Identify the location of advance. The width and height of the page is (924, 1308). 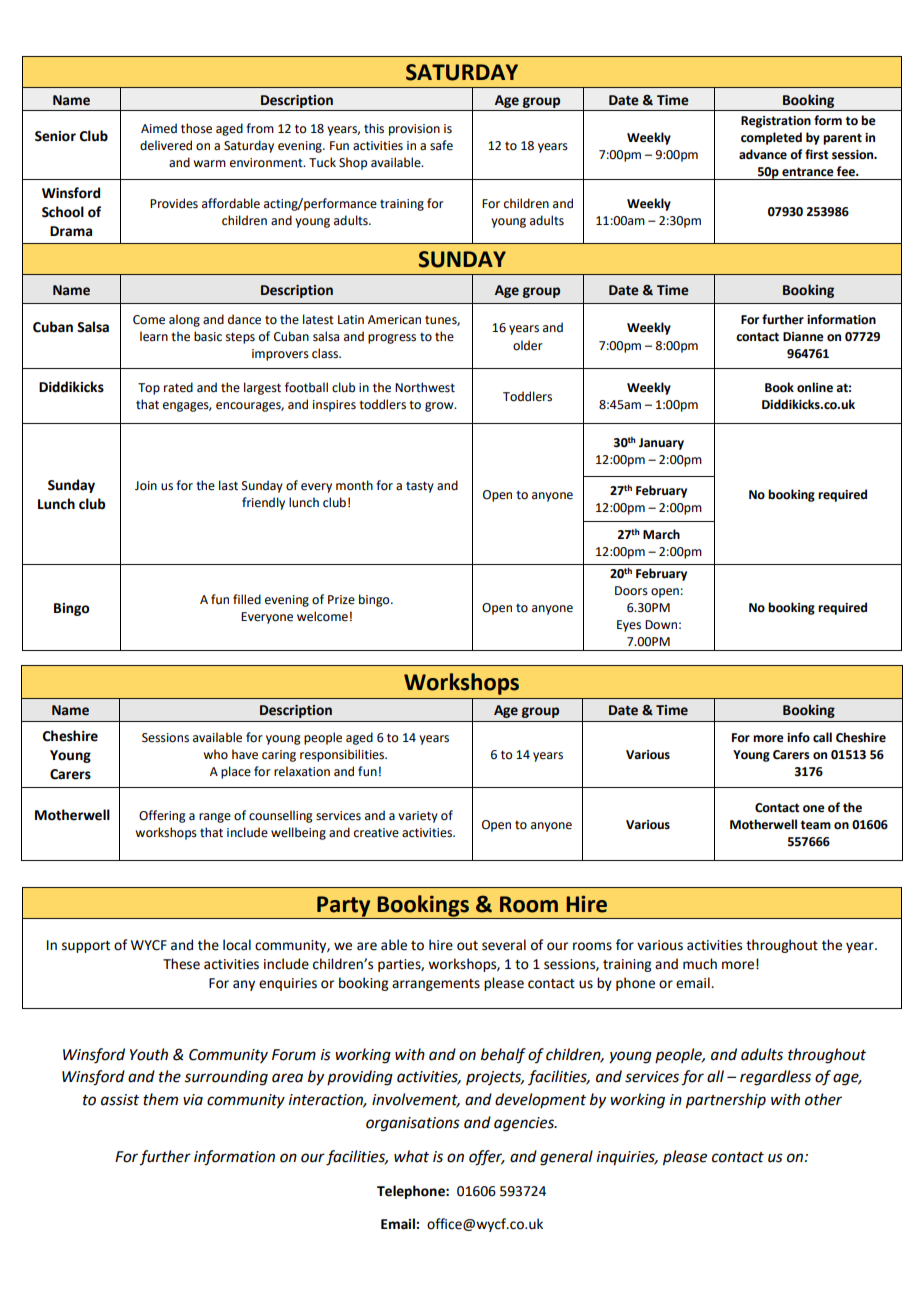
(763, 154).
